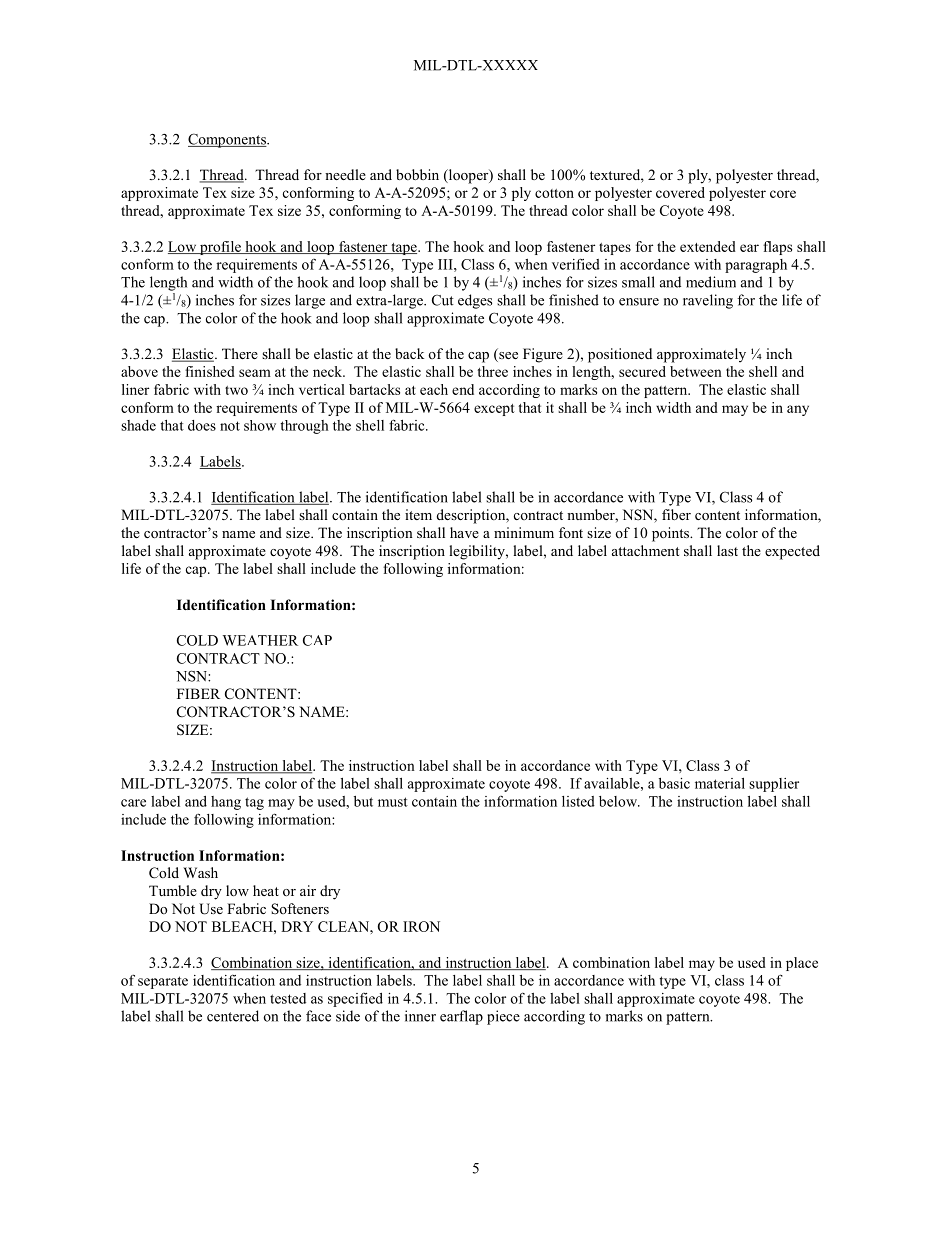  Describe the element at coordinates (393, 802) in the document. I see `must` at that location.
